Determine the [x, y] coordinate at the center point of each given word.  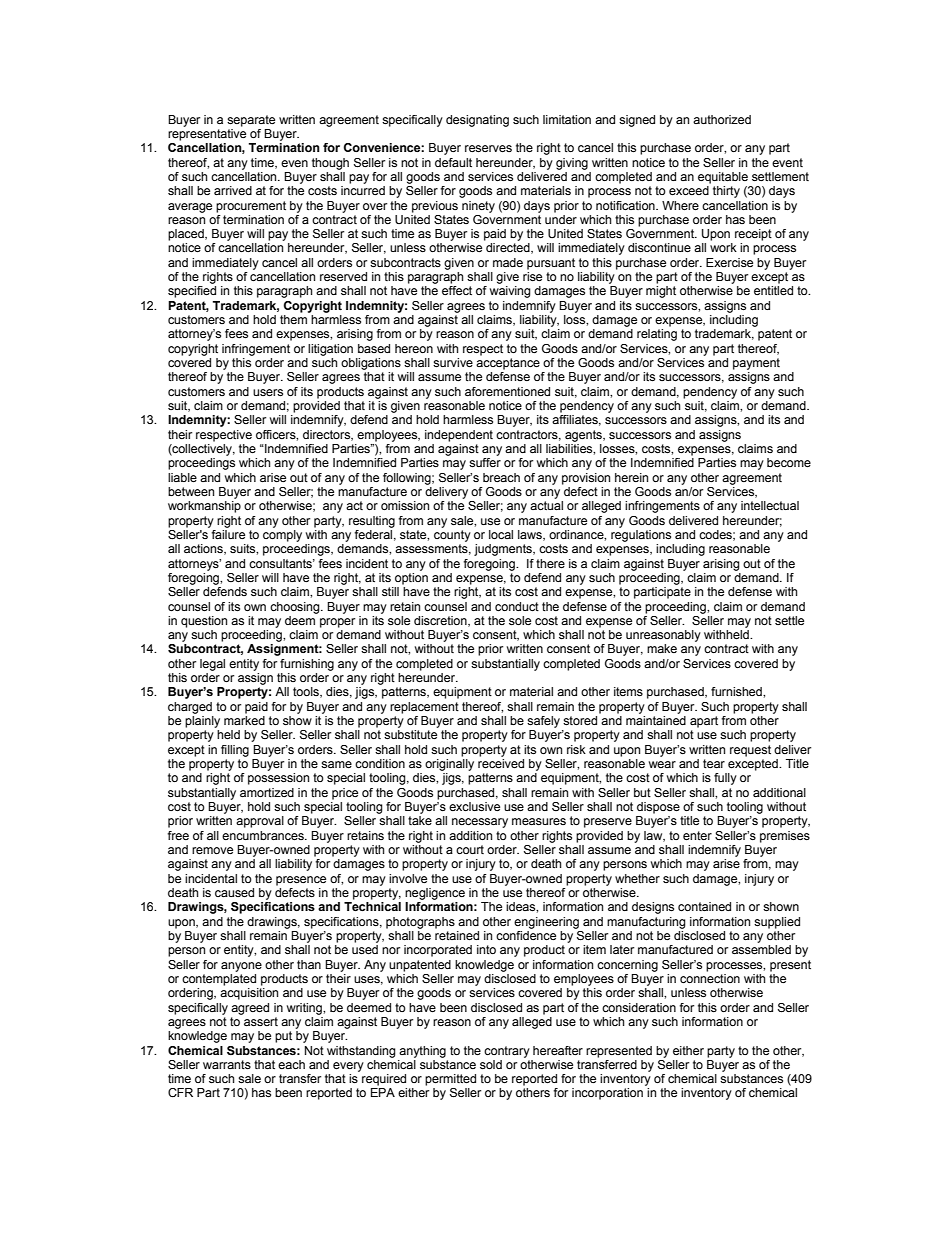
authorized [722, 119]
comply [282, 536]
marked [244, 720]
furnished [737, 691]
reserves [488, 148]
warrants [227, 1064]
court [470, 849]
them [293, 319]
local [501, 534]
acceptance [508, 364]
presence [301, 881]
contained [704, 906]
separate [251, 121]
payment [756, 364]
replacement [424, 708]
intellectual [770, 505]
